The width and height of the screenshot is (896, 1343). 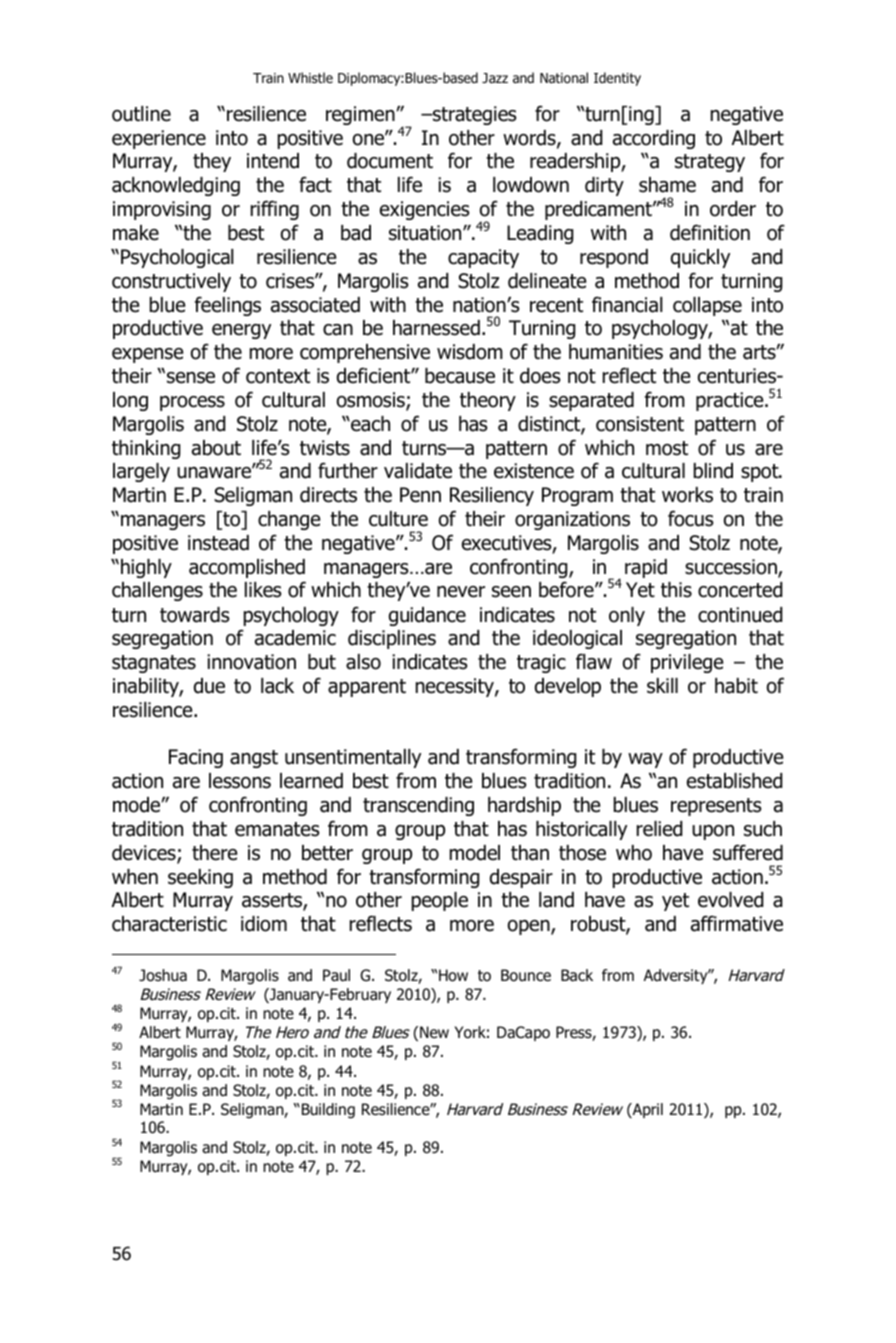 I want to click on Building, so click(x=327, y=1111).
